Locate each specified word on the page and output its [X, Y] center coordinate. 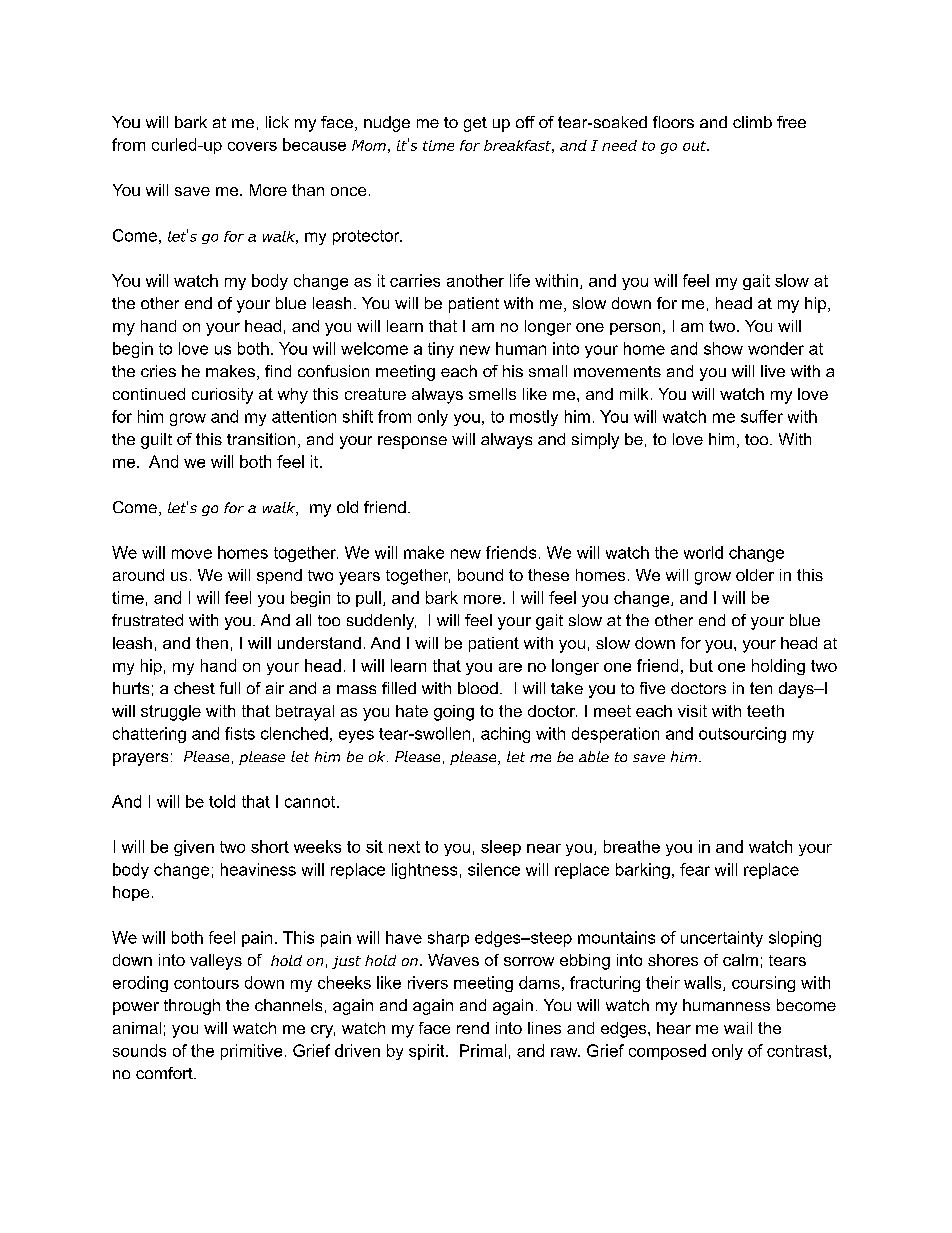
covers [252, 146]
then [212, 643]
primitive [251, 1052]
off [525, 122]
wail [738, 1028]
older [755, 575]
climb [752, 122]
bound [480, 575]
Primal [483, 1050]
